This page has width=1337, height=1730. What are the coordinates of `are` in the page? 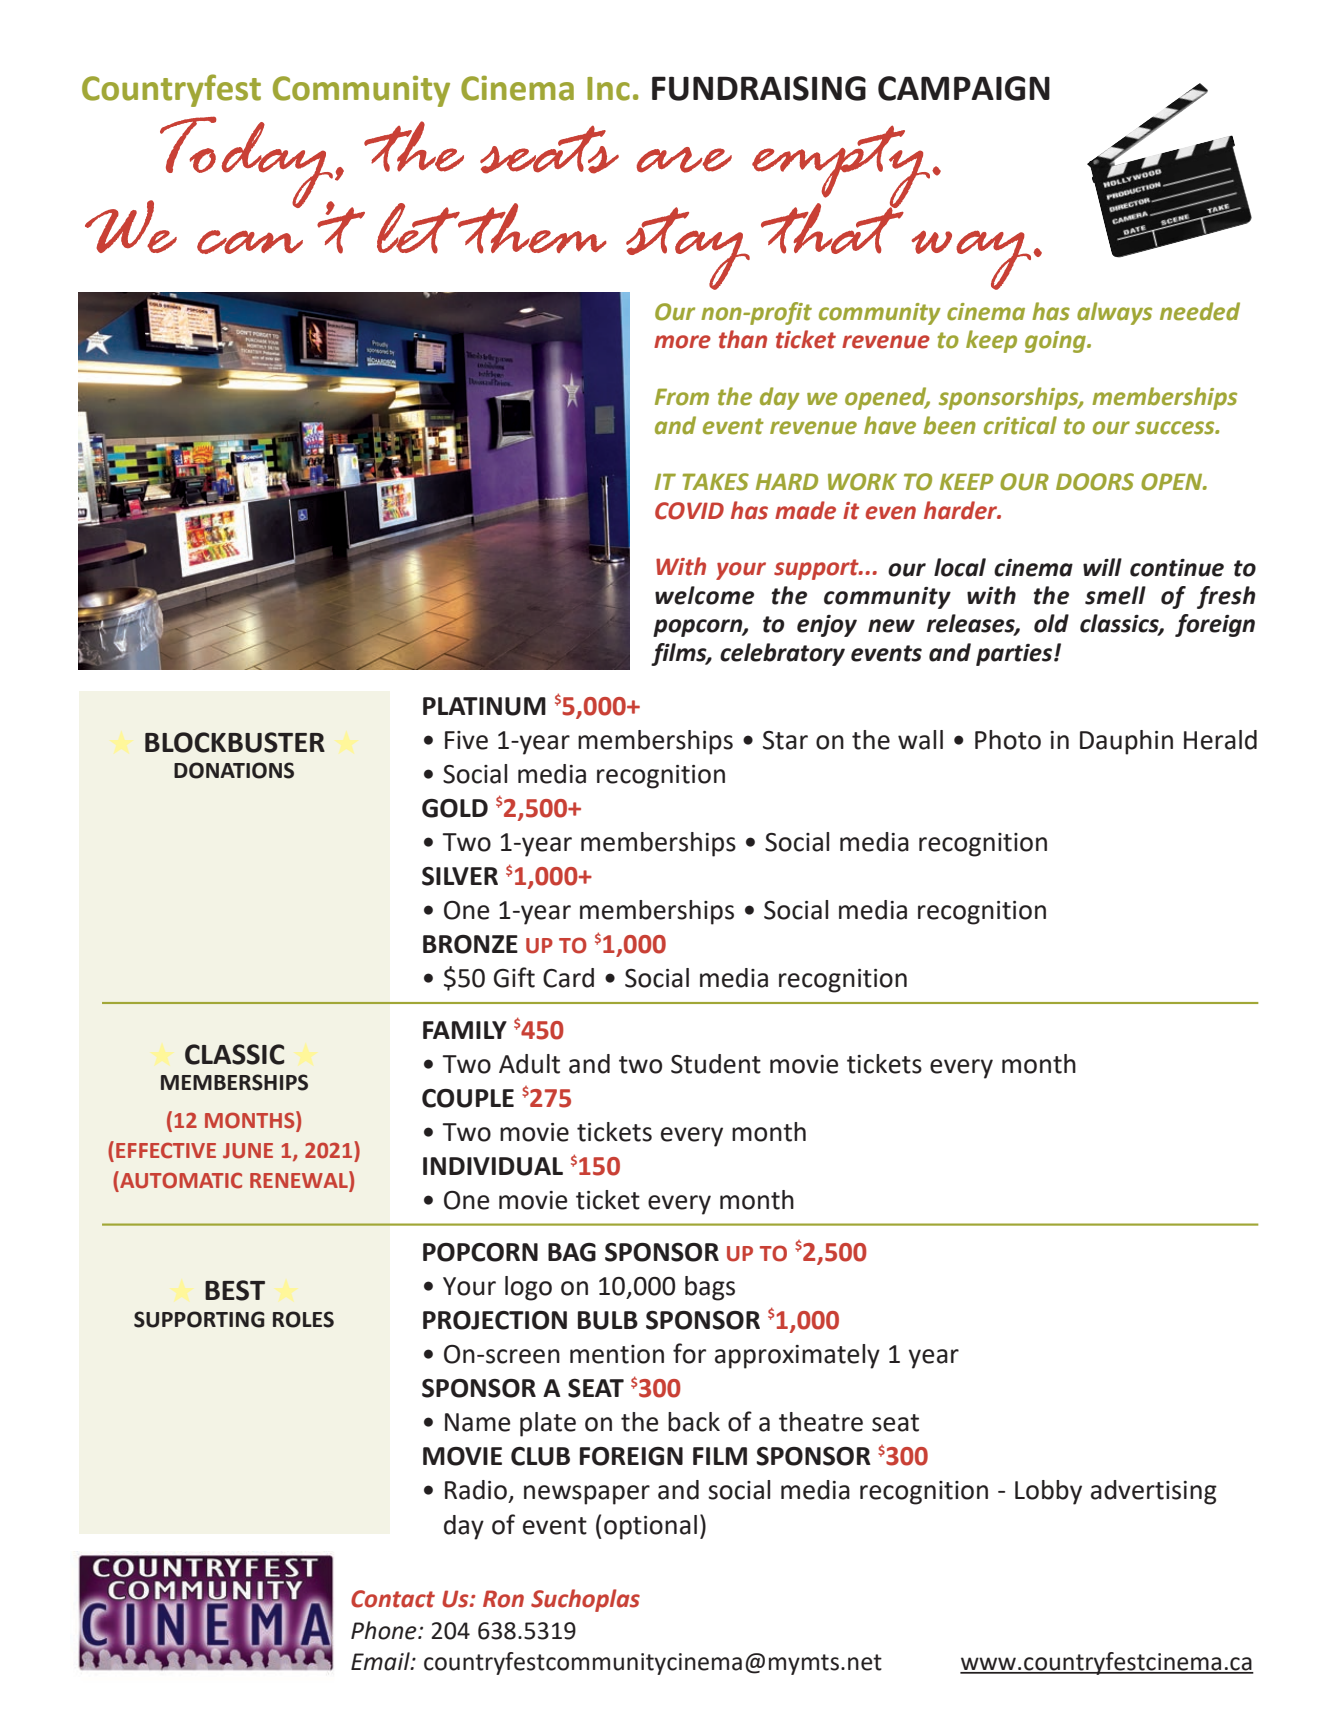 It's located at (684, 160).
